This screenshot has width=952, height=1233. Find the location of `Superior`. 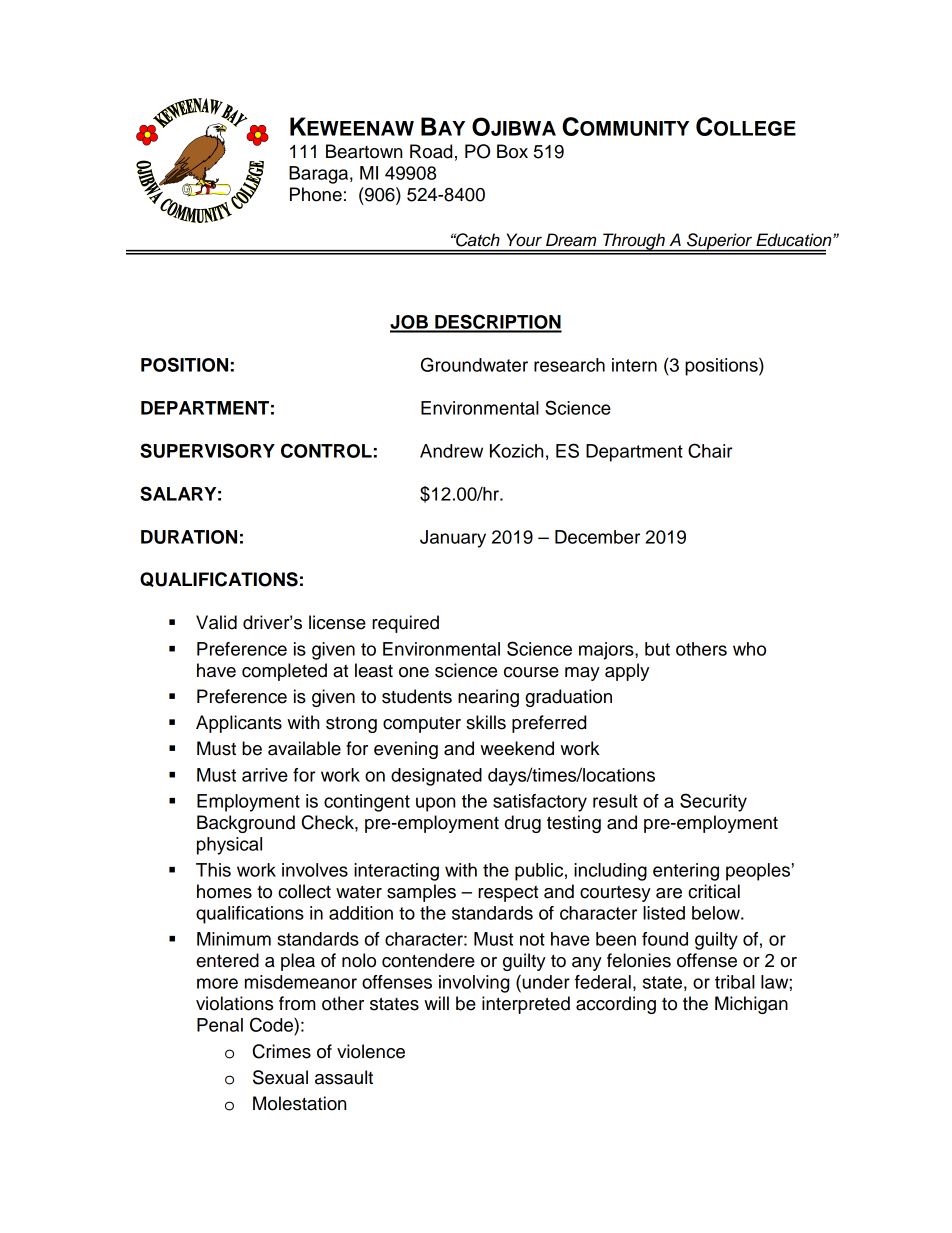

Superior is located at coordinates (720, 242).
